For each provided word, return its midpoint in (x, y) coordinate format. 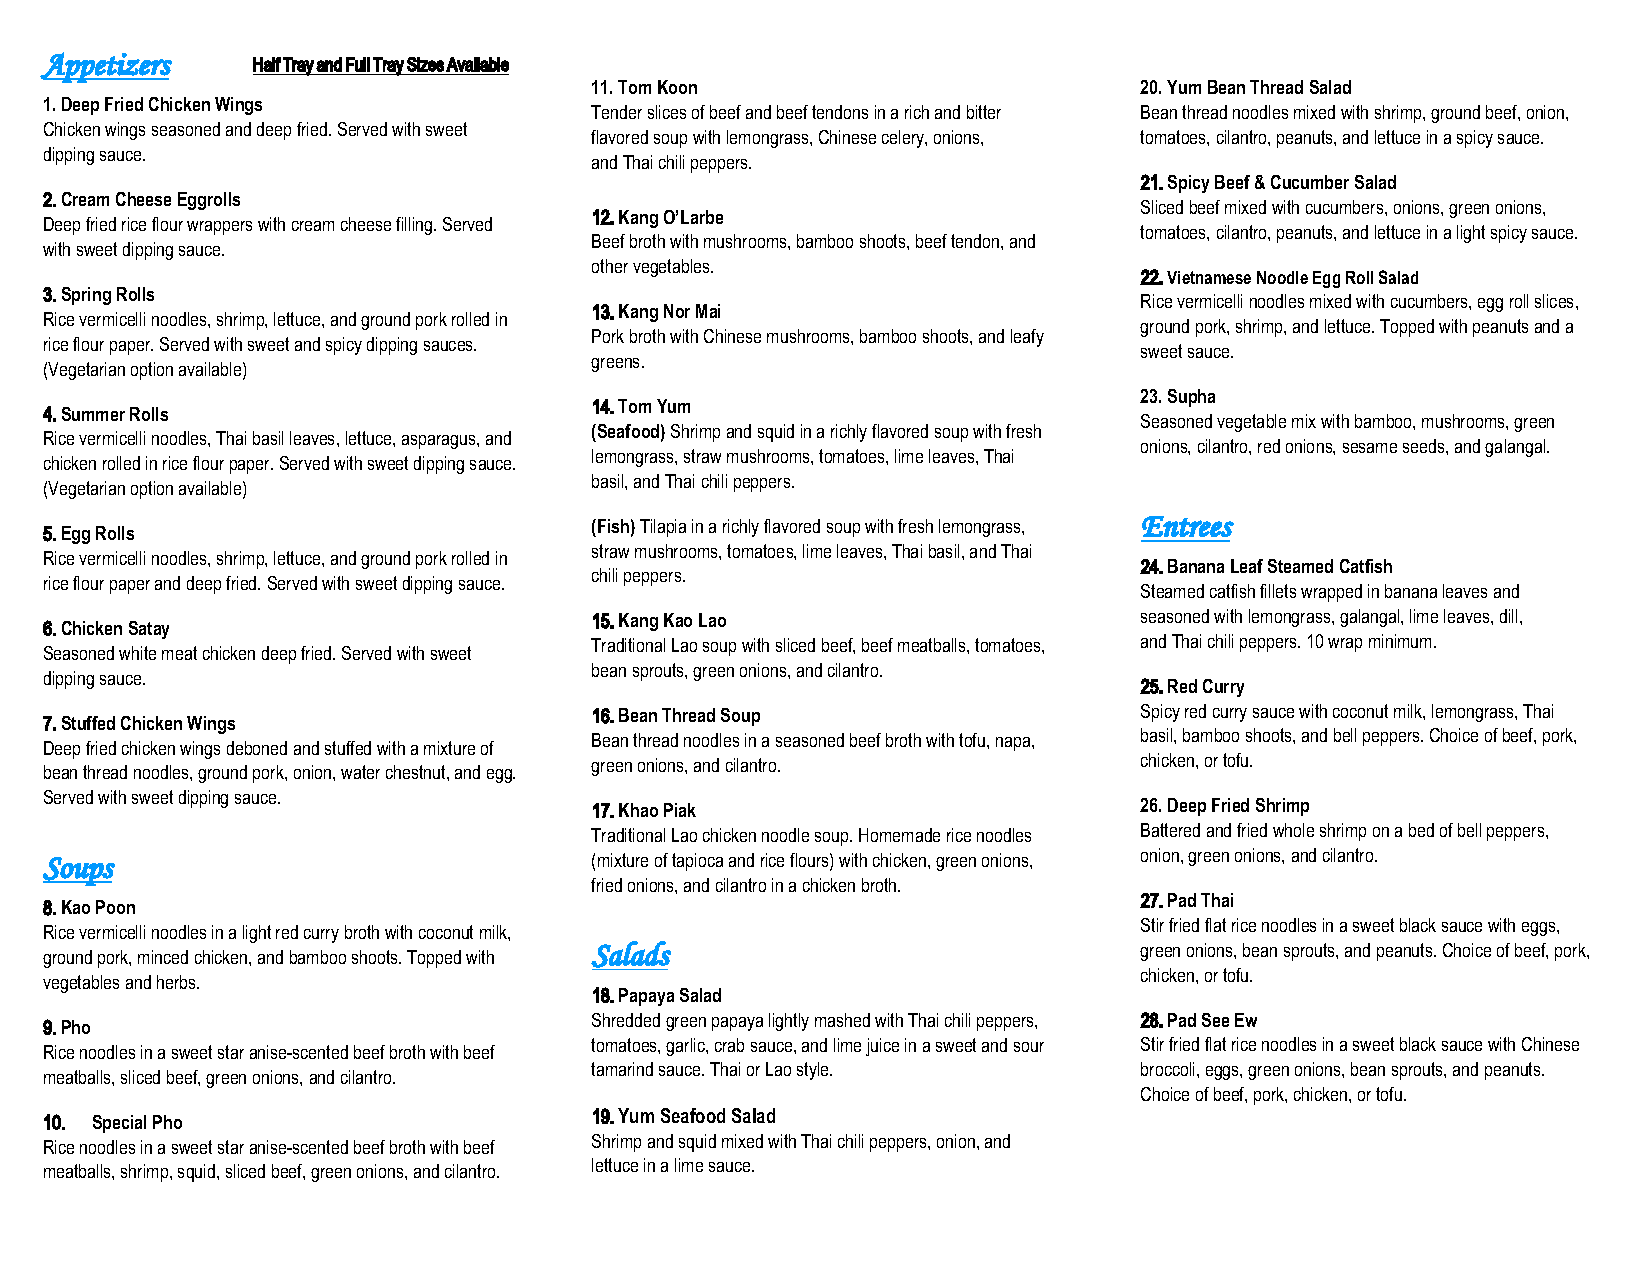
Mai (708, 311)
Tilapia (663, 528)
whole (1293, 830)
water (360, 772)
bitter (984, 112)
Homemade (899, 835)
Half (267, 64)
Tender (616, 112)
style (814, 1071)
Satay (149, 630)
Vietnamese (1209, 277)
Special (119, 1124)
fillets (1278, 591)
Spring (86, 296)
